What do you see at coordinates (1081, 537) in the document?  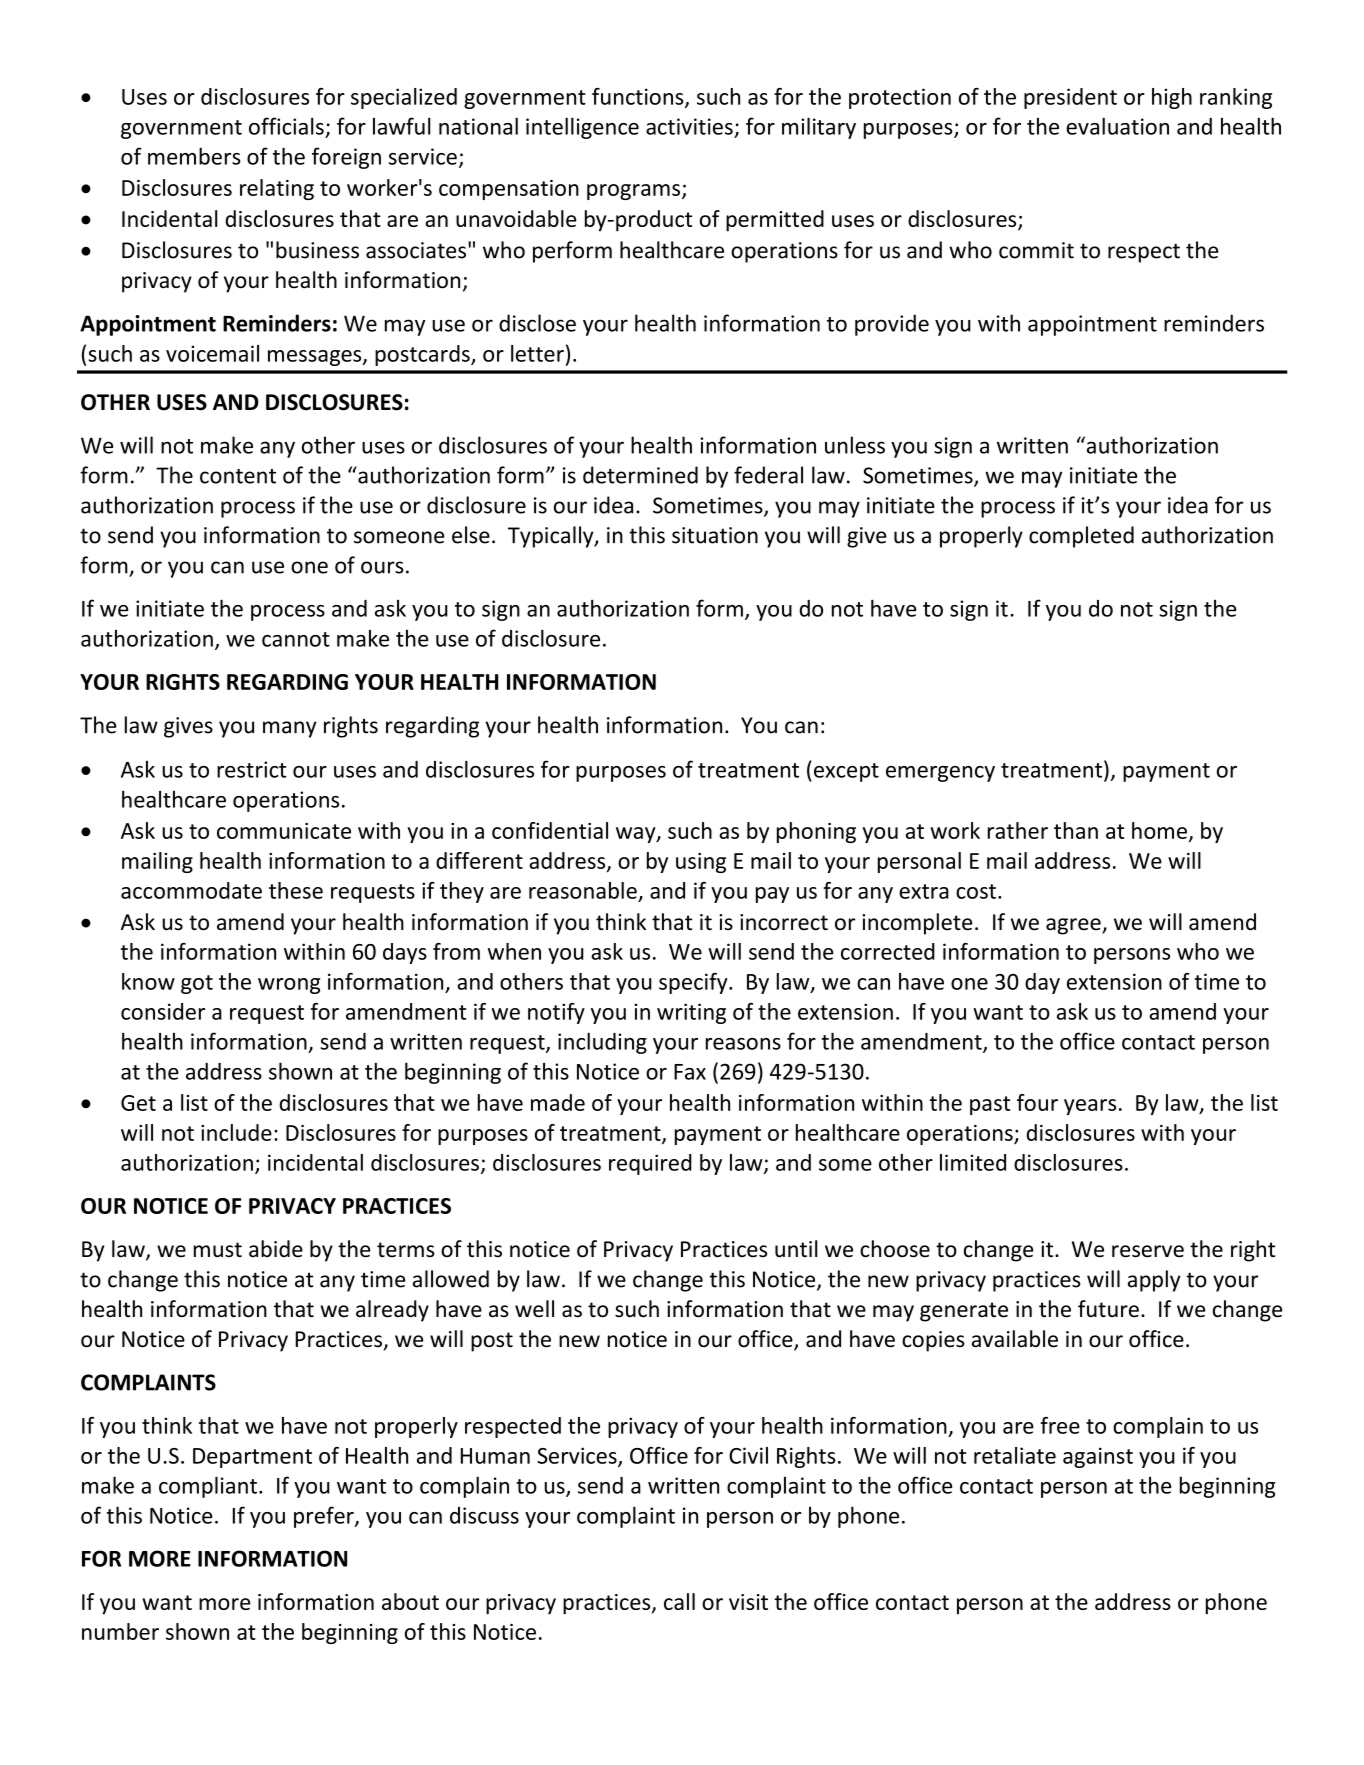 I see `completed` at bounding box center [1081, 537].
